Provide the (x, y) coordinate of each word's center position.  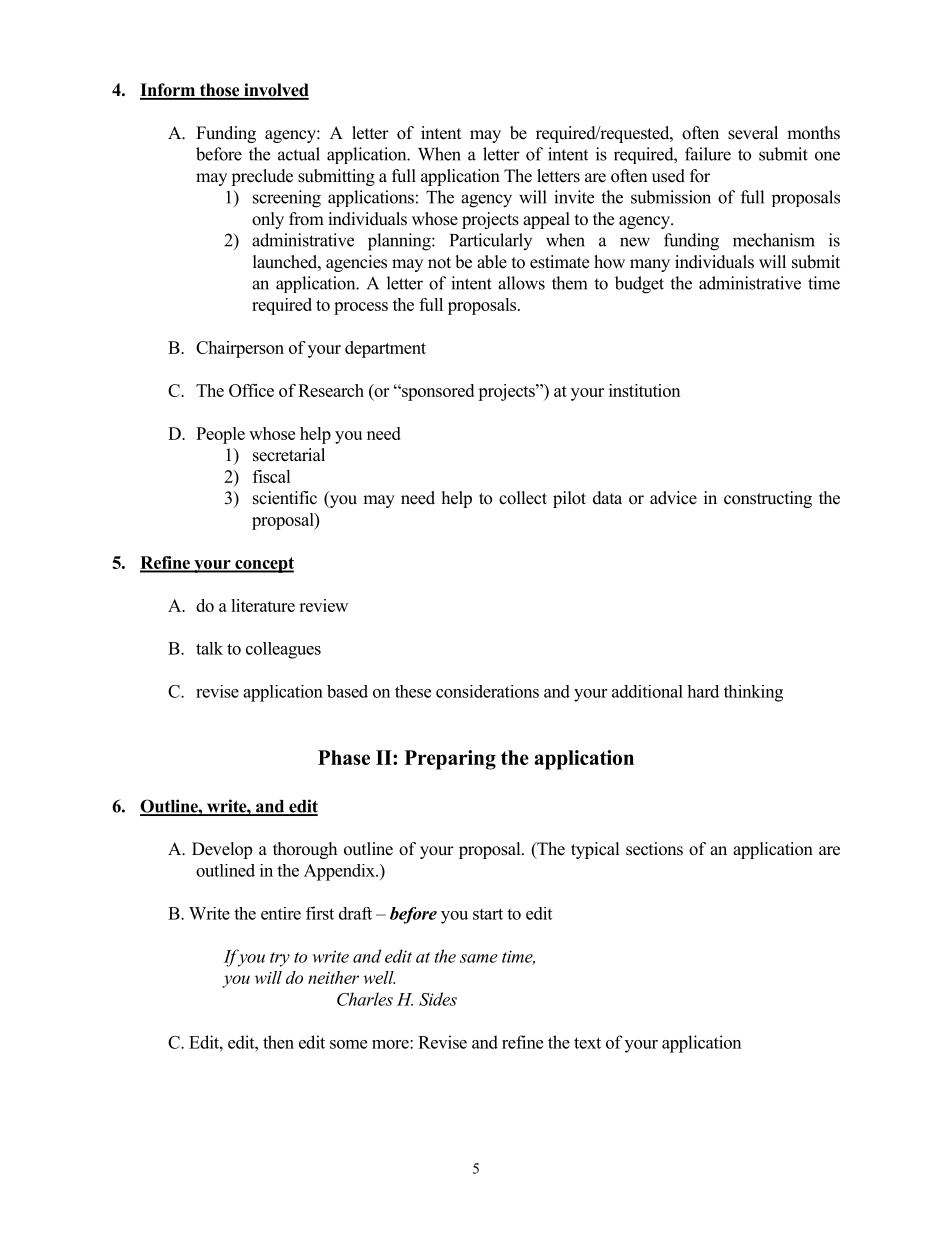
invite (574, 197)
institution (644, 390)
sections (654, 849)
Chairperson (240, 349)
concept (263, 565)
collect (523, 498)
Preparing (450, 760)
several (753, 133)
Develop (222, 850)
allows (521, 283)
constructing (768, 499)
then (278, 1042)
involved (275, 91)
